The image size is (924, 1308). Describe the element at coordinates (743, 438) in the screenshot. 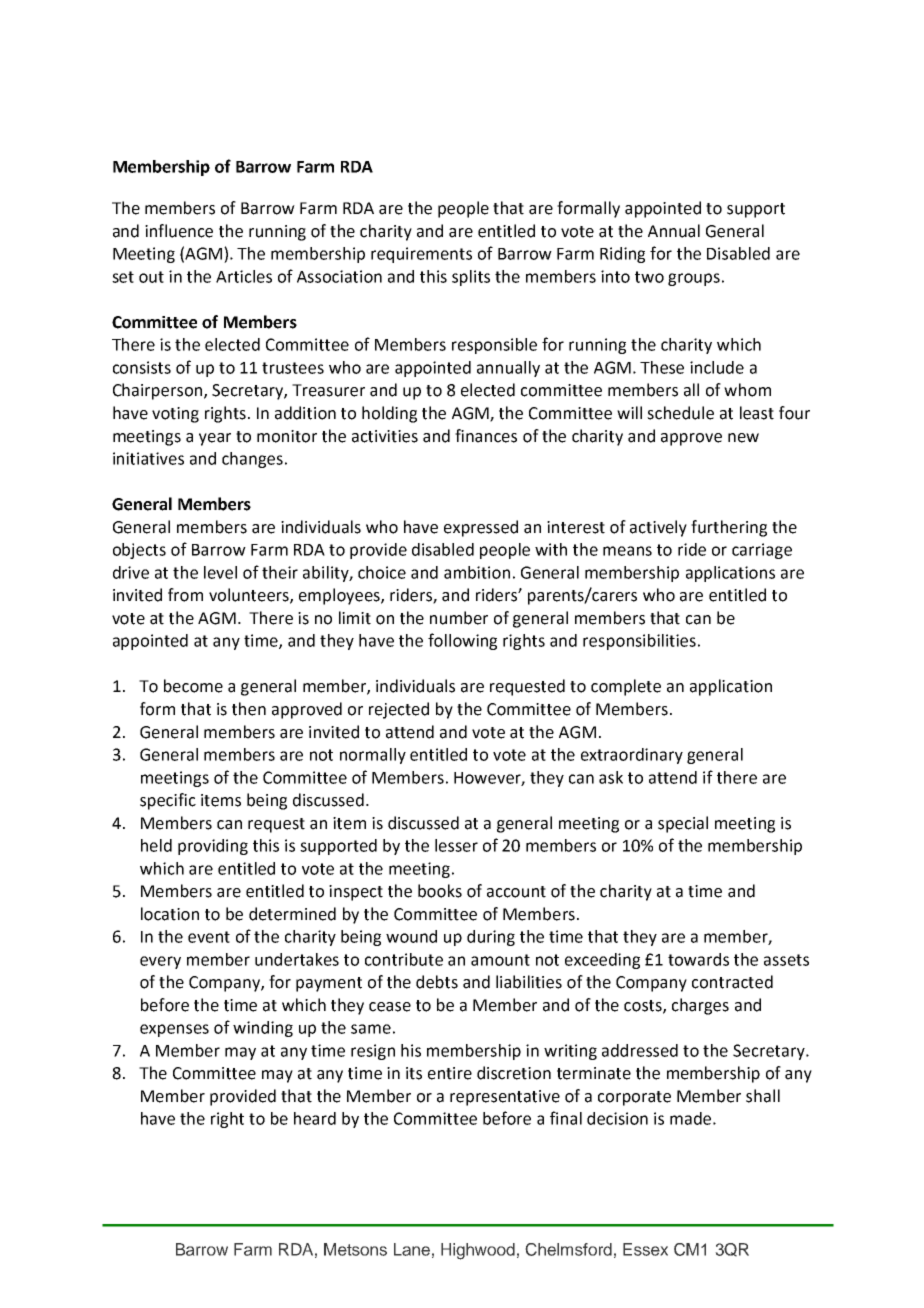

I see `new` at that location.
